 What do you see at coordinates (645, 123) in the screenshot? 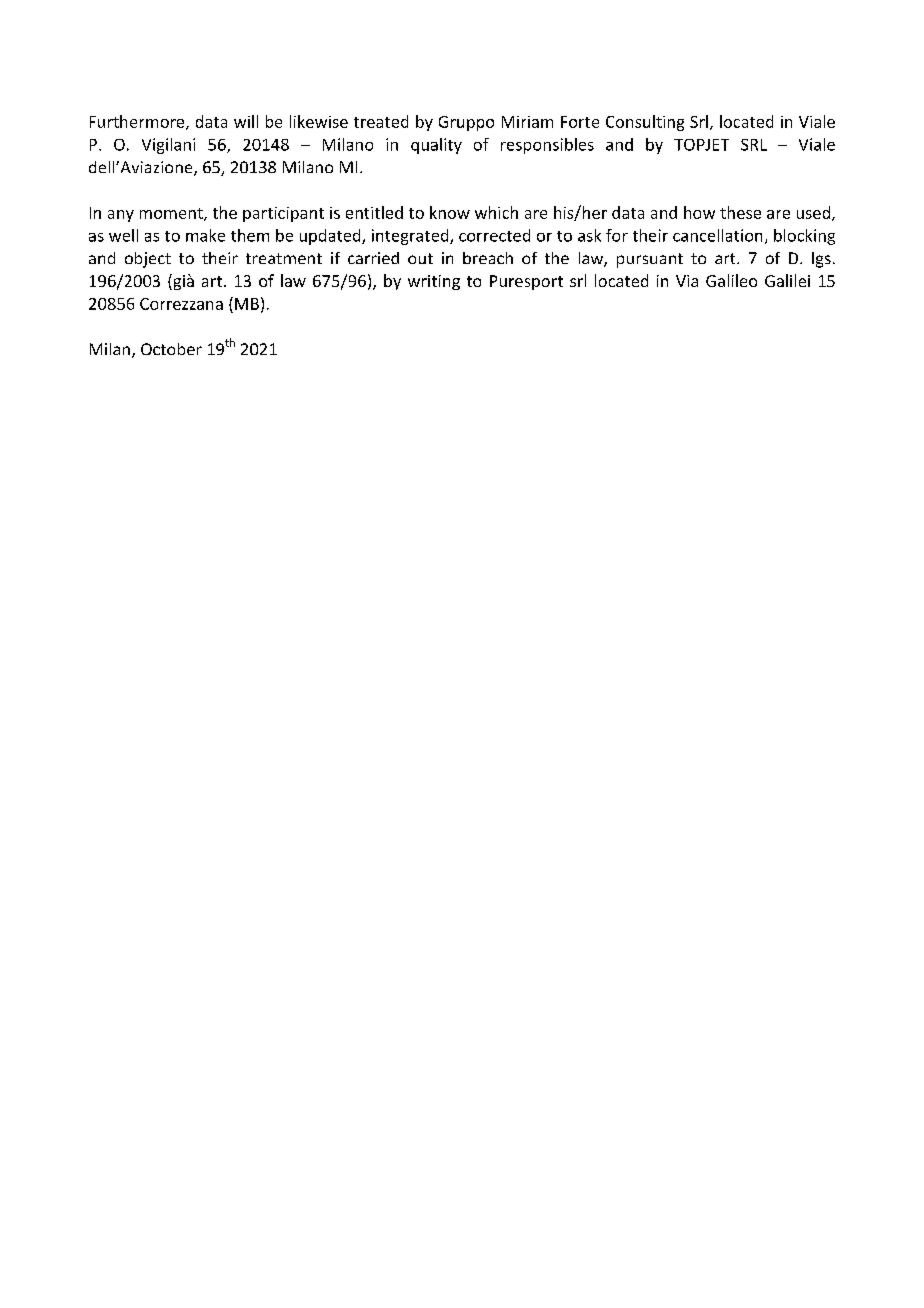
I see `Consulting` at bounding box center [645, 123].
